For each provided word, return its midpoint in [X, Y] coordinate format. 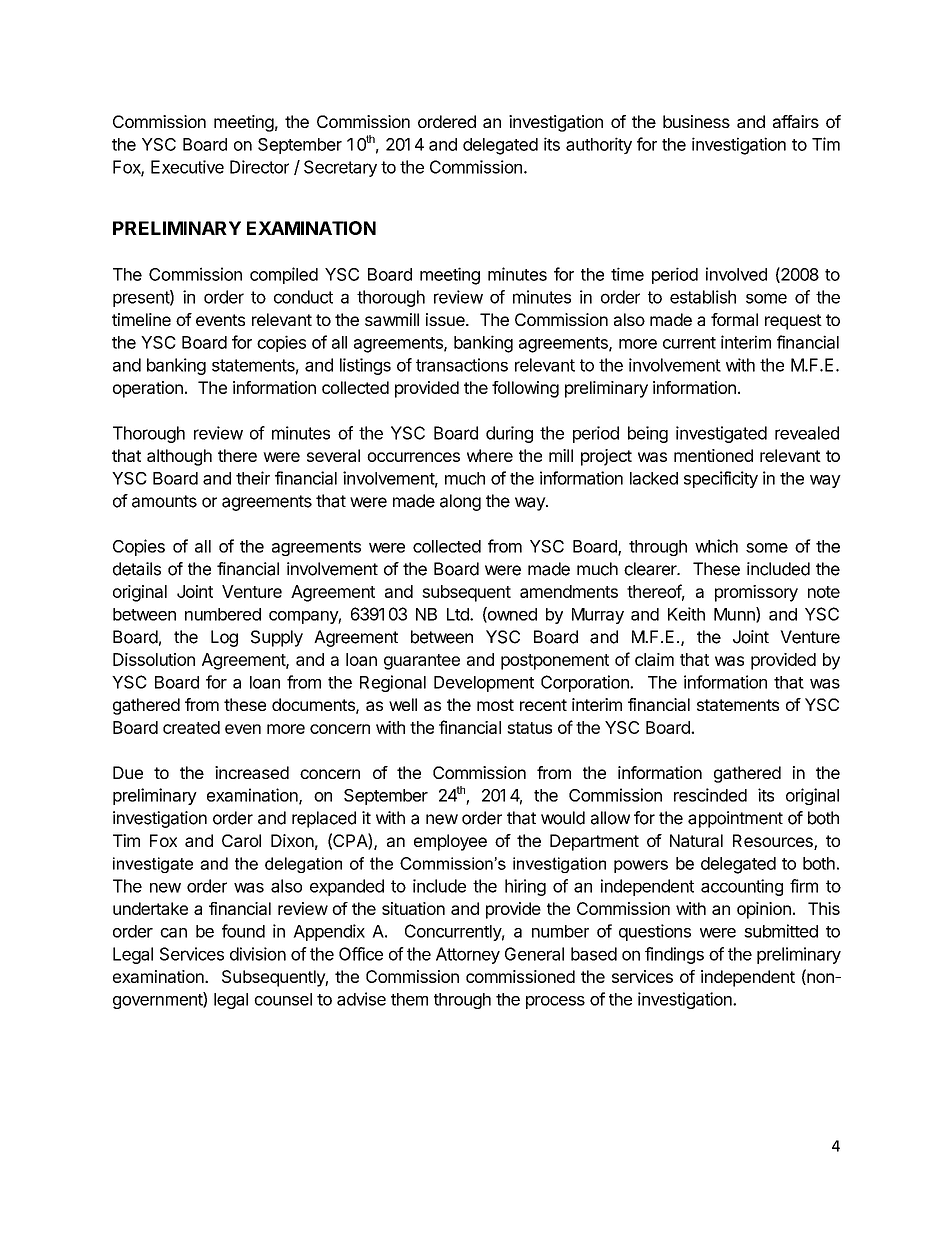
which [716, 546]
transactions [462, 365]
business [696, 121]
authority [599, 145]
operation [148, 389]
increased [252, 772]
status [529, 728]
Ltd [459, 614]
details [137, 569]
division [258, 954]
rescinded [710, 795]
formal [734, 319]
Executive [187, 167]
